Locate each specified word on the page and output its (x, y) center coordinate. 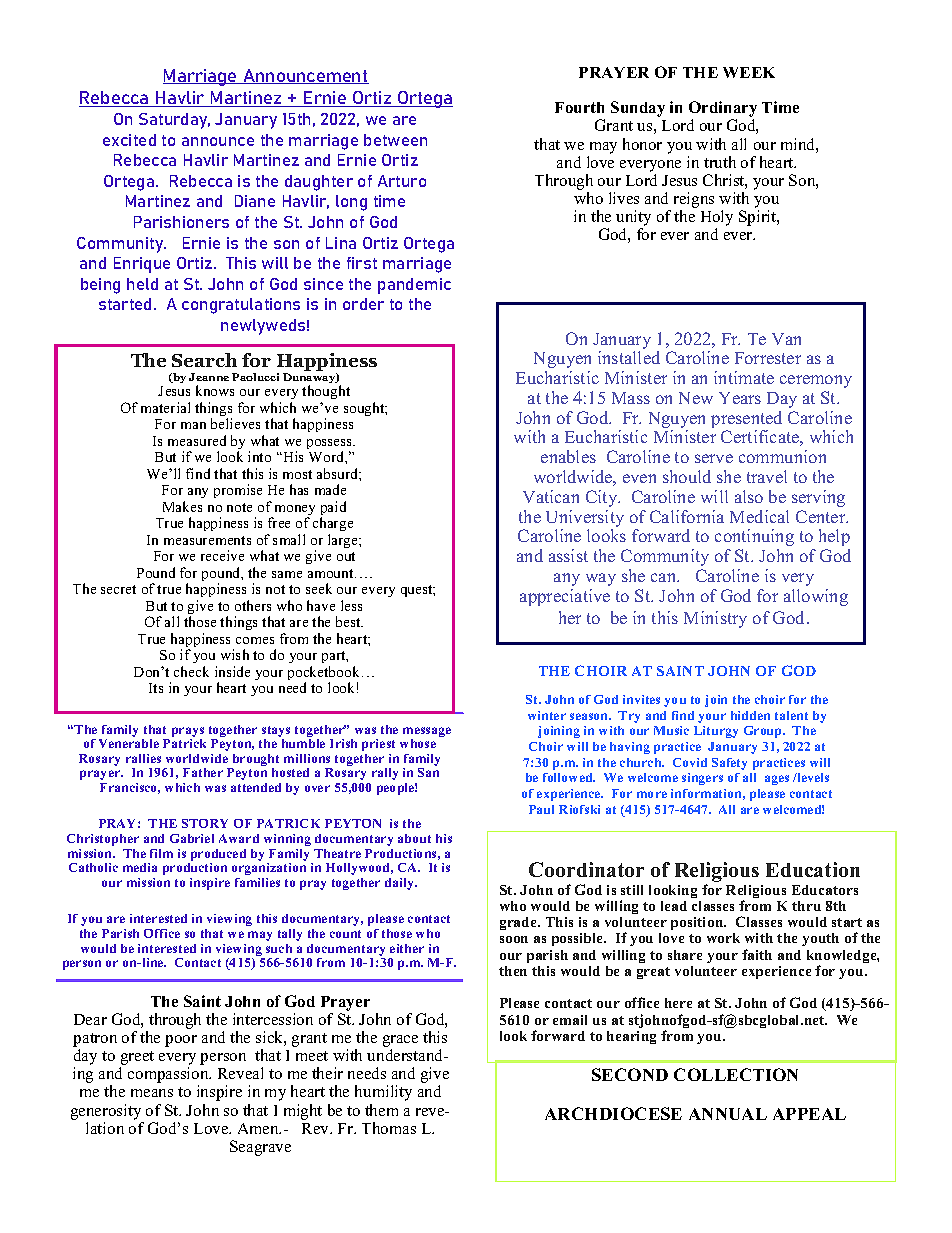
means (152, 1093)
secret (118, 589)
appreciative (565, 597)
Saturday (174, 121)
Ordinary (723, 110)
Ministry (715, 619)
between (395, 140)
